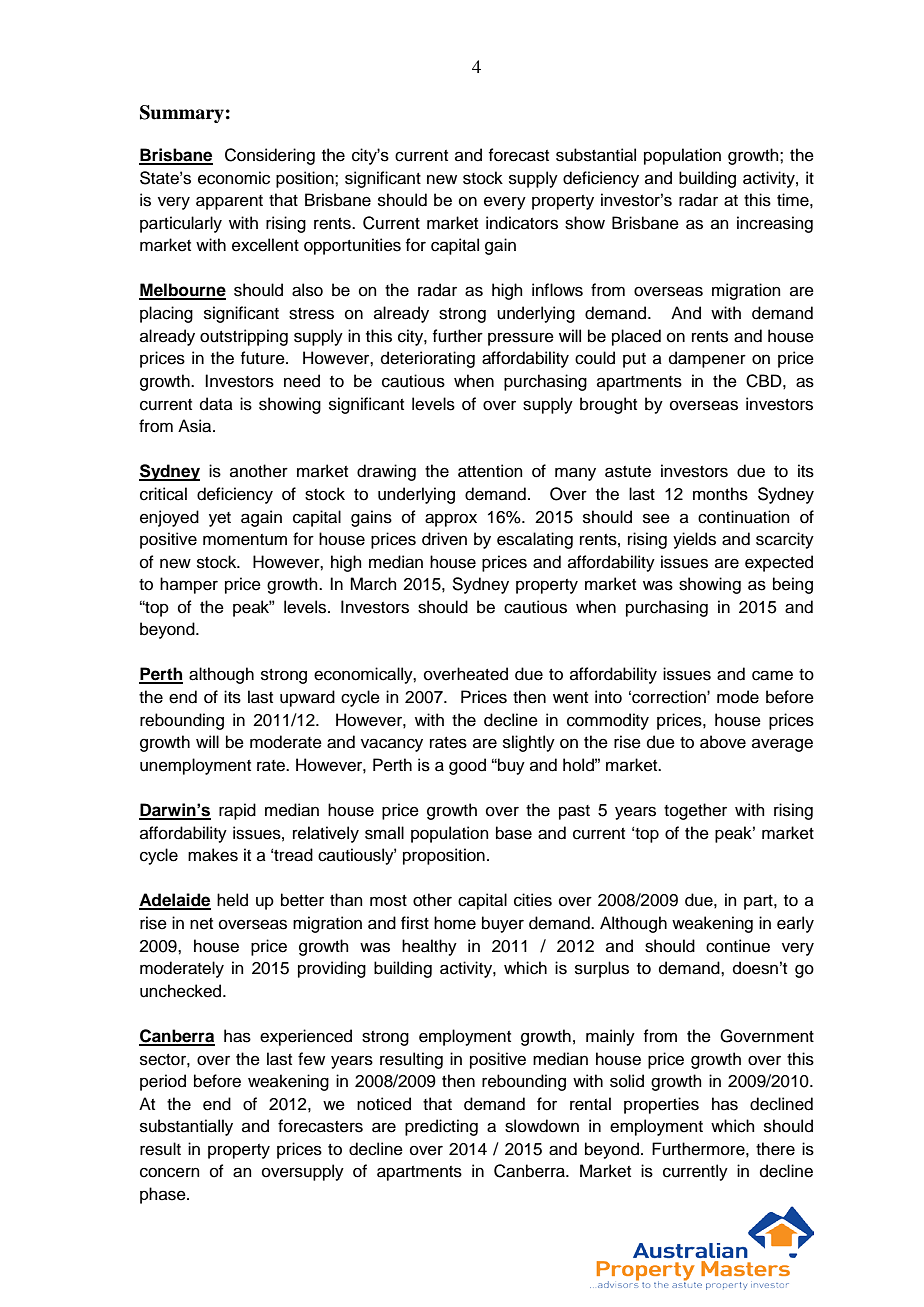 This image has width=924, height=1307. Describe the element at coordinates (775, 224) in the image. I see `increasing` at that location.
